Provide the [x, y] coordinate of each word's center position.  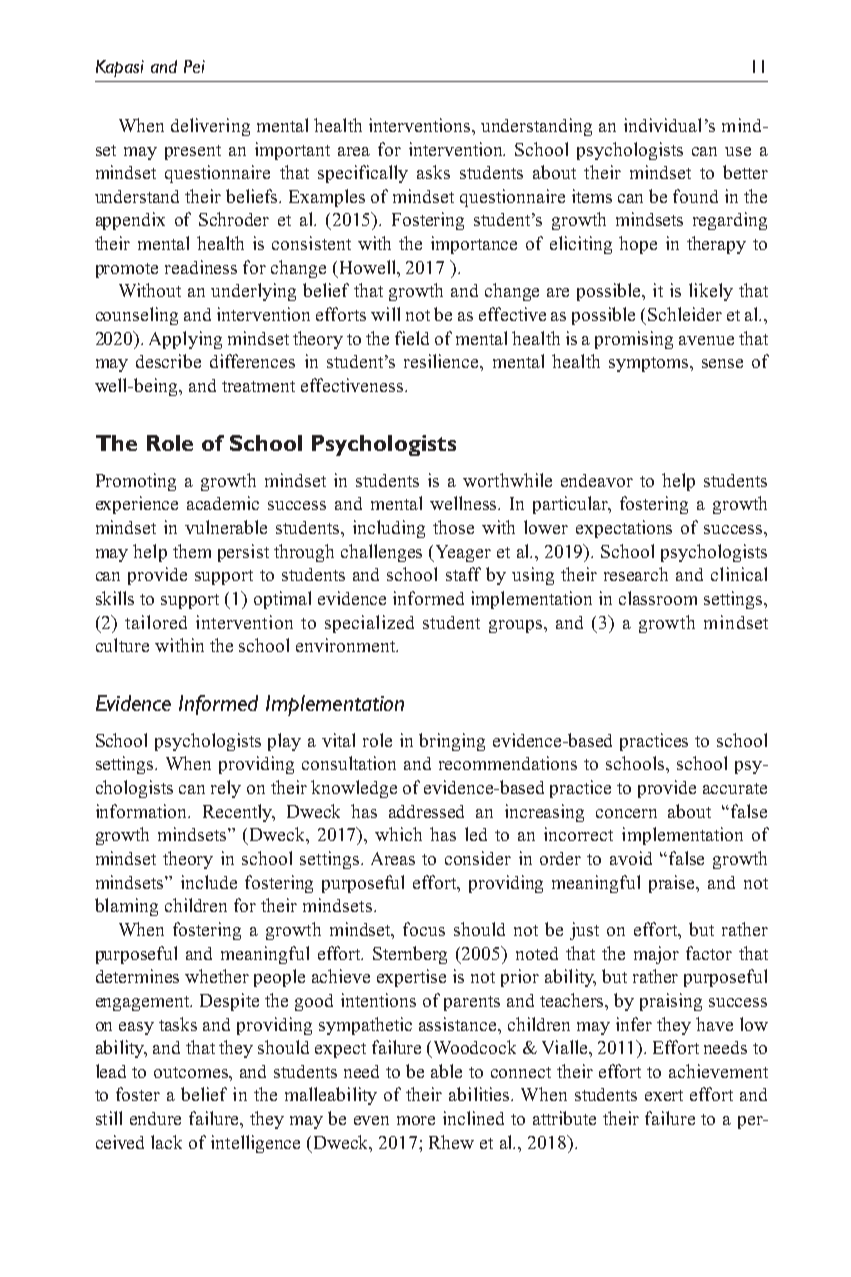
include [209, 882]
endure [155, 1118]
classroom [658, 598]
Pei [194, 66]
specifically [363, 174]
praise [673, 884]
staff [463, 574]
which [398, 834]
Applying [185, 340]
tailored [156, 622]
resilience [442, 361]
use [738, 151]
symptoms [650, 364]
